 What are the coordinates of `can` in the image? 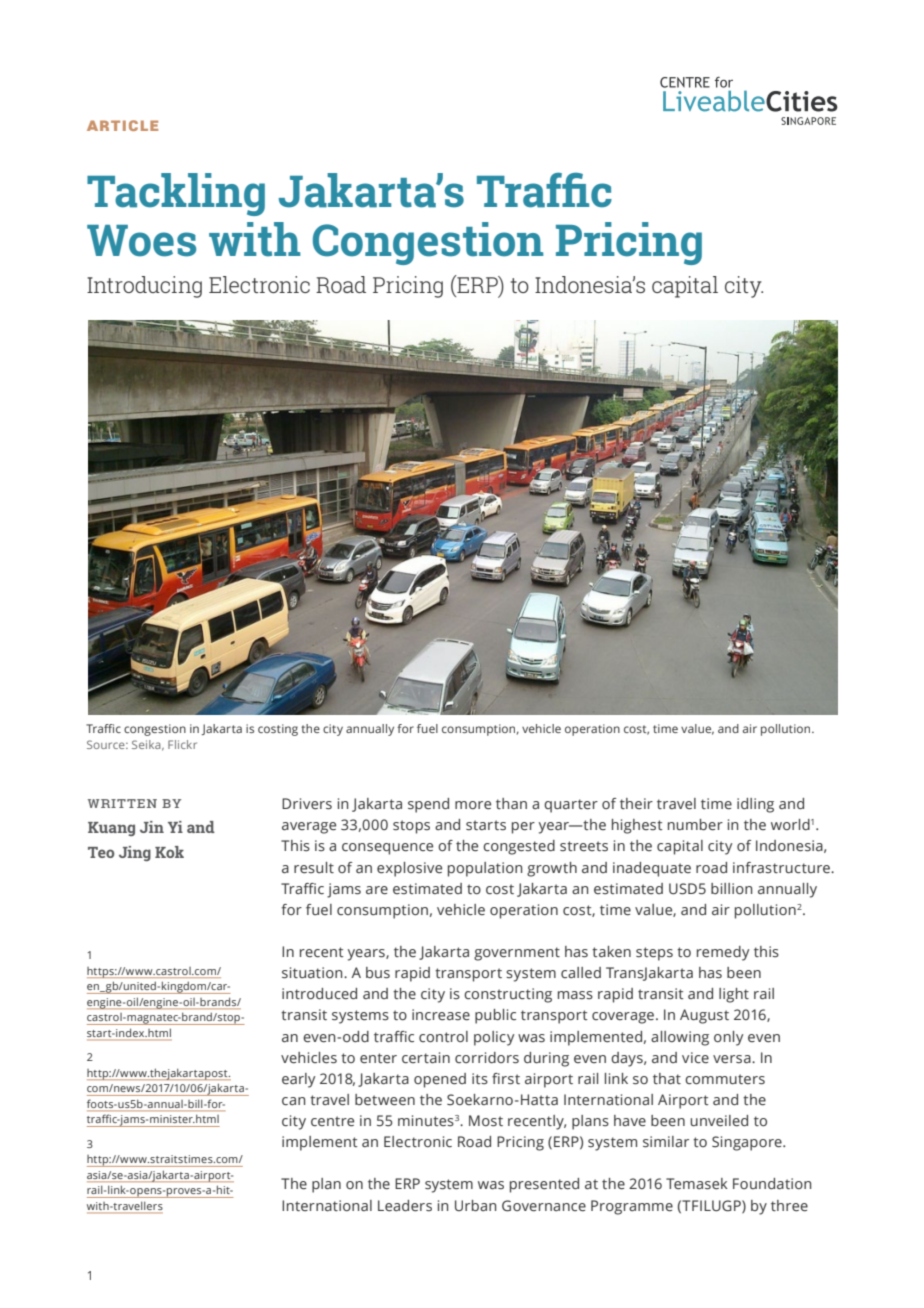 It's located at (293, 1101).
